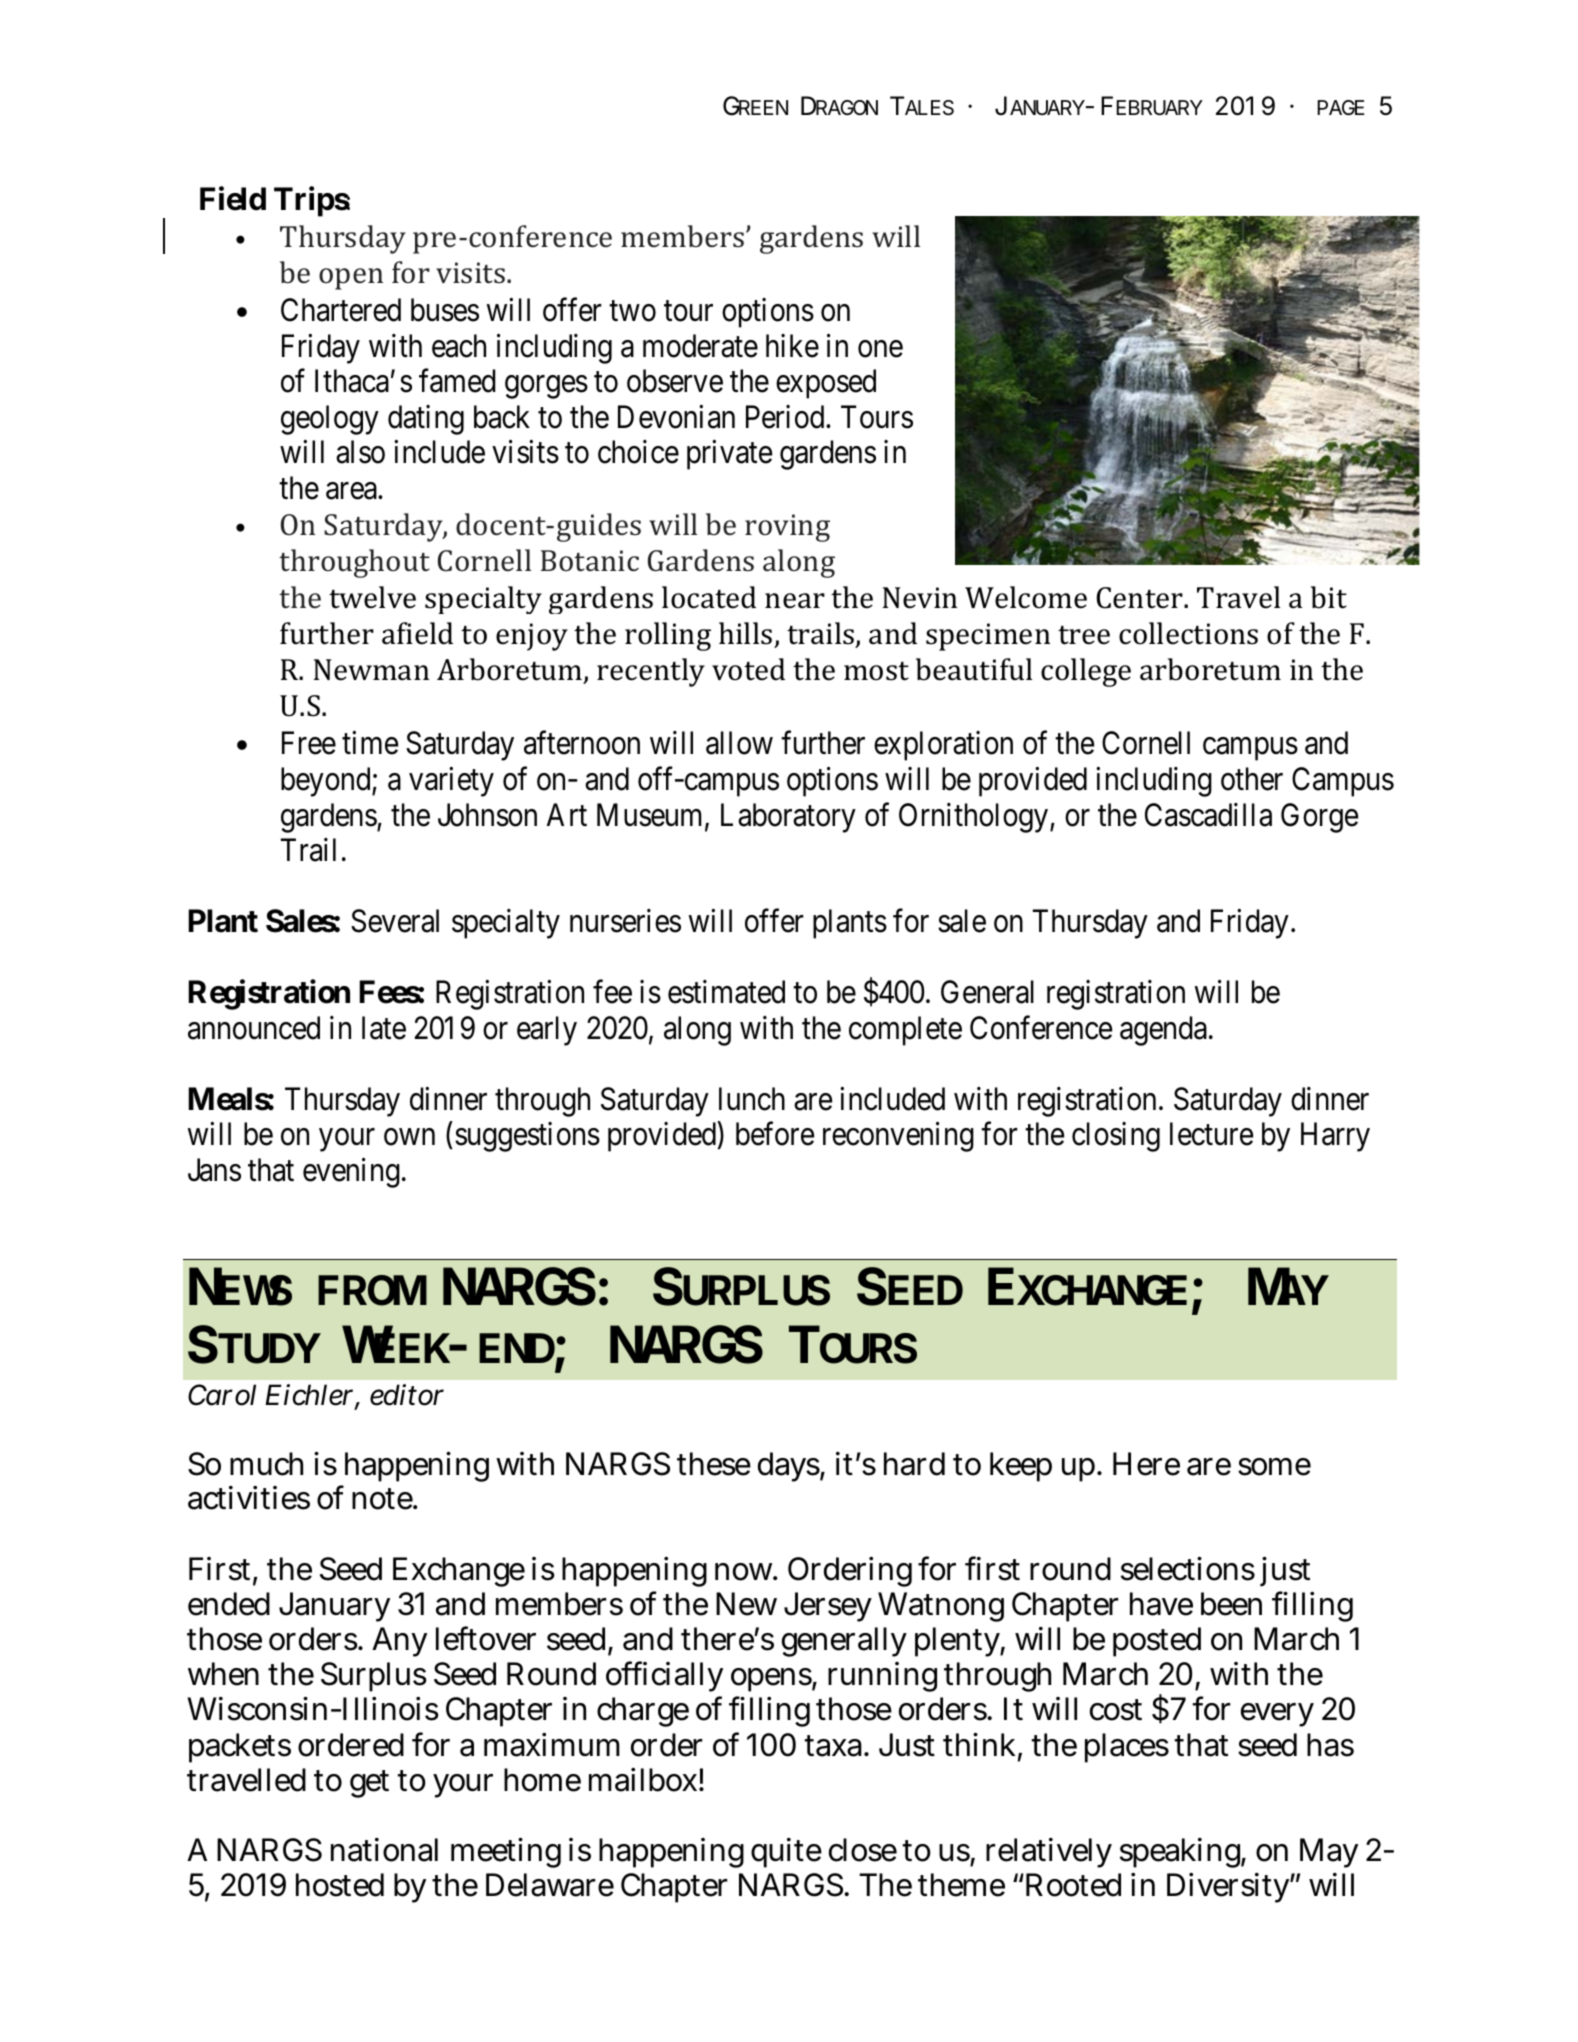 The image size is (1578, 2042). Describe the element at coordinates (795, 601) in the screenshot. I see `near` at that location.
